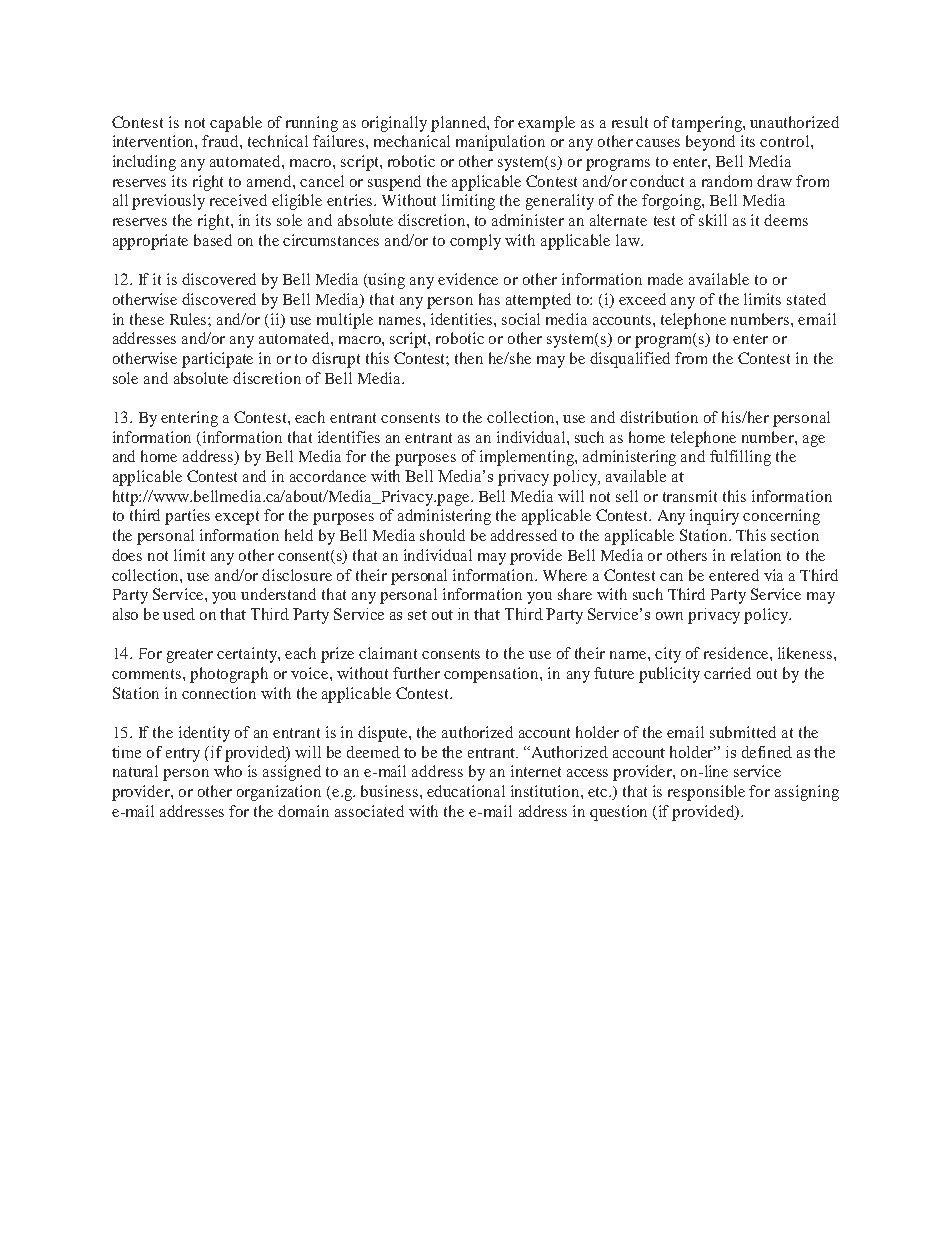  What do you see at coordinates (217, 360) in the document?
I see `participate` at bounding box center [217, 360].
